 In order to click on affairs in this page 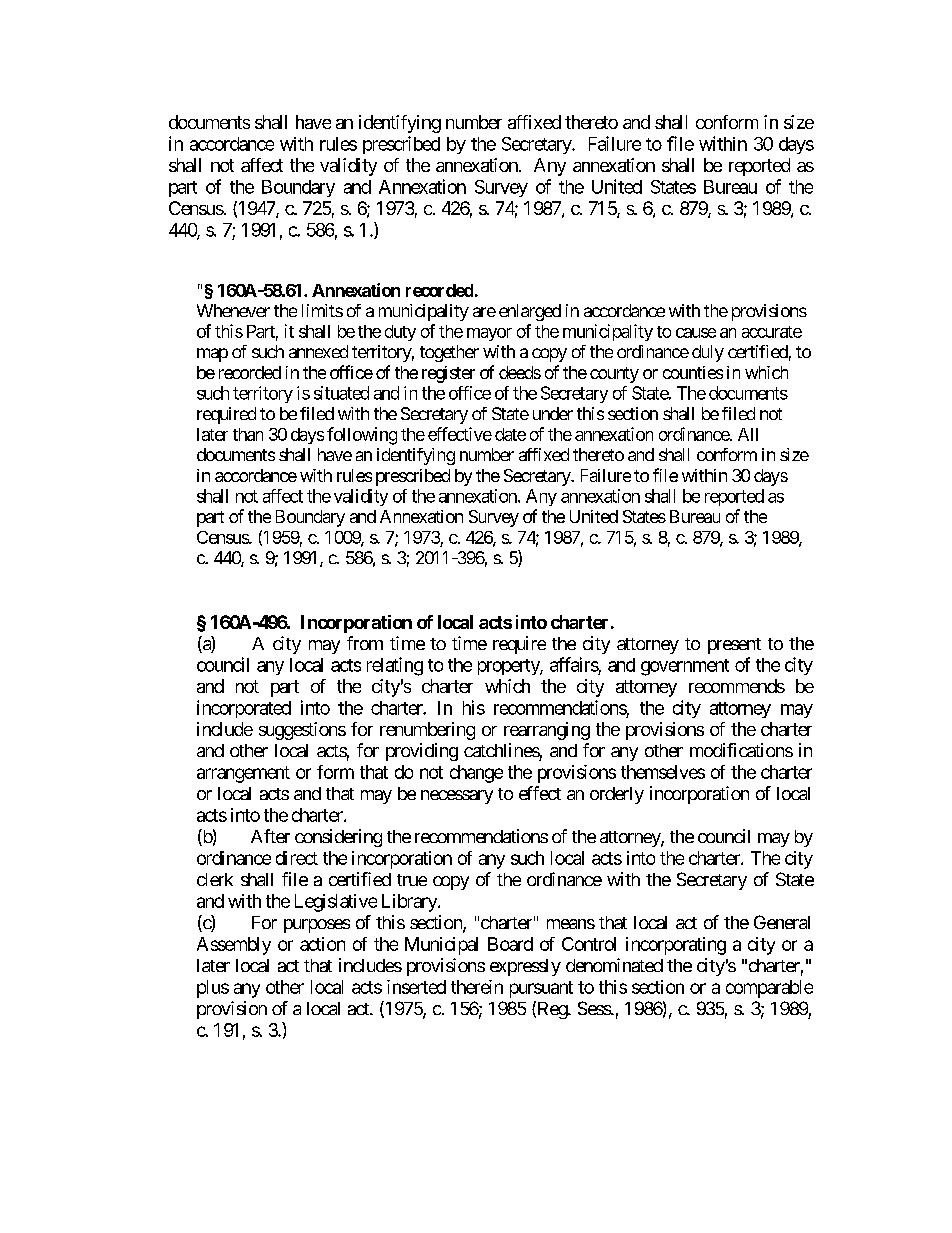, I will do `click(574, 664)`.
